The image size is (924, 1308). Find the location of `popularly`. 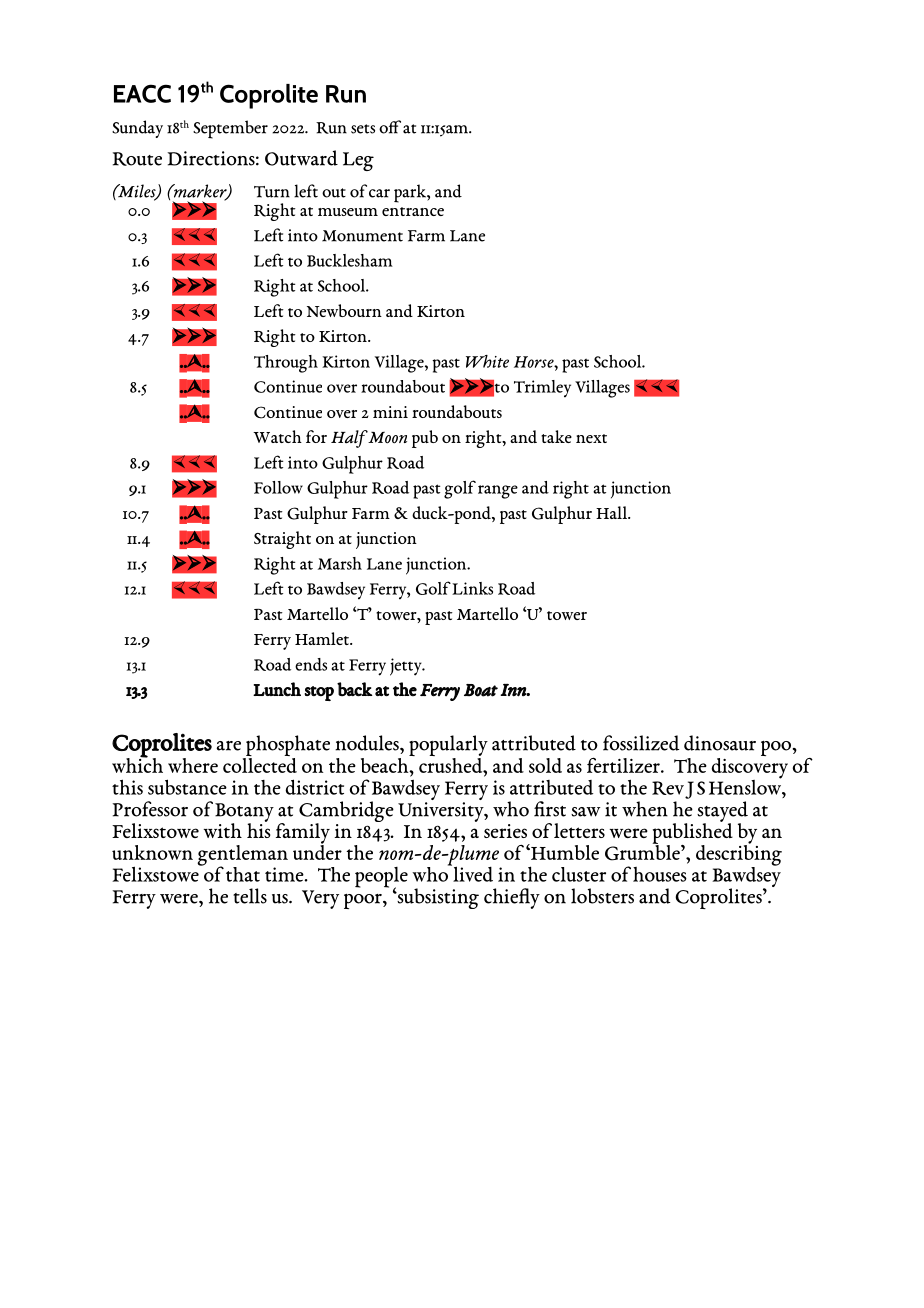

popularly is located at coordinates (448, 747).
